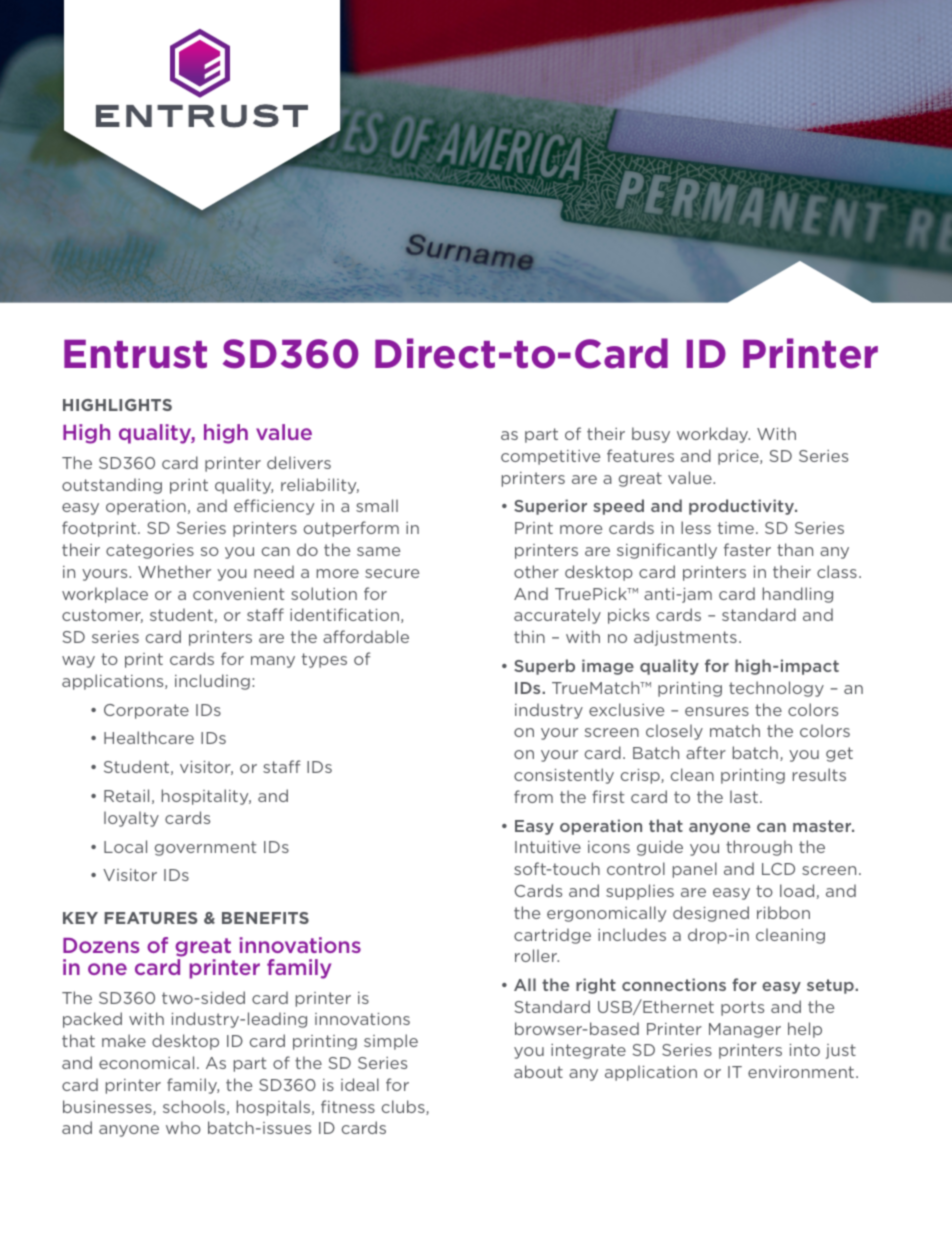  I want to click on clubs, so click(404, 1107).
